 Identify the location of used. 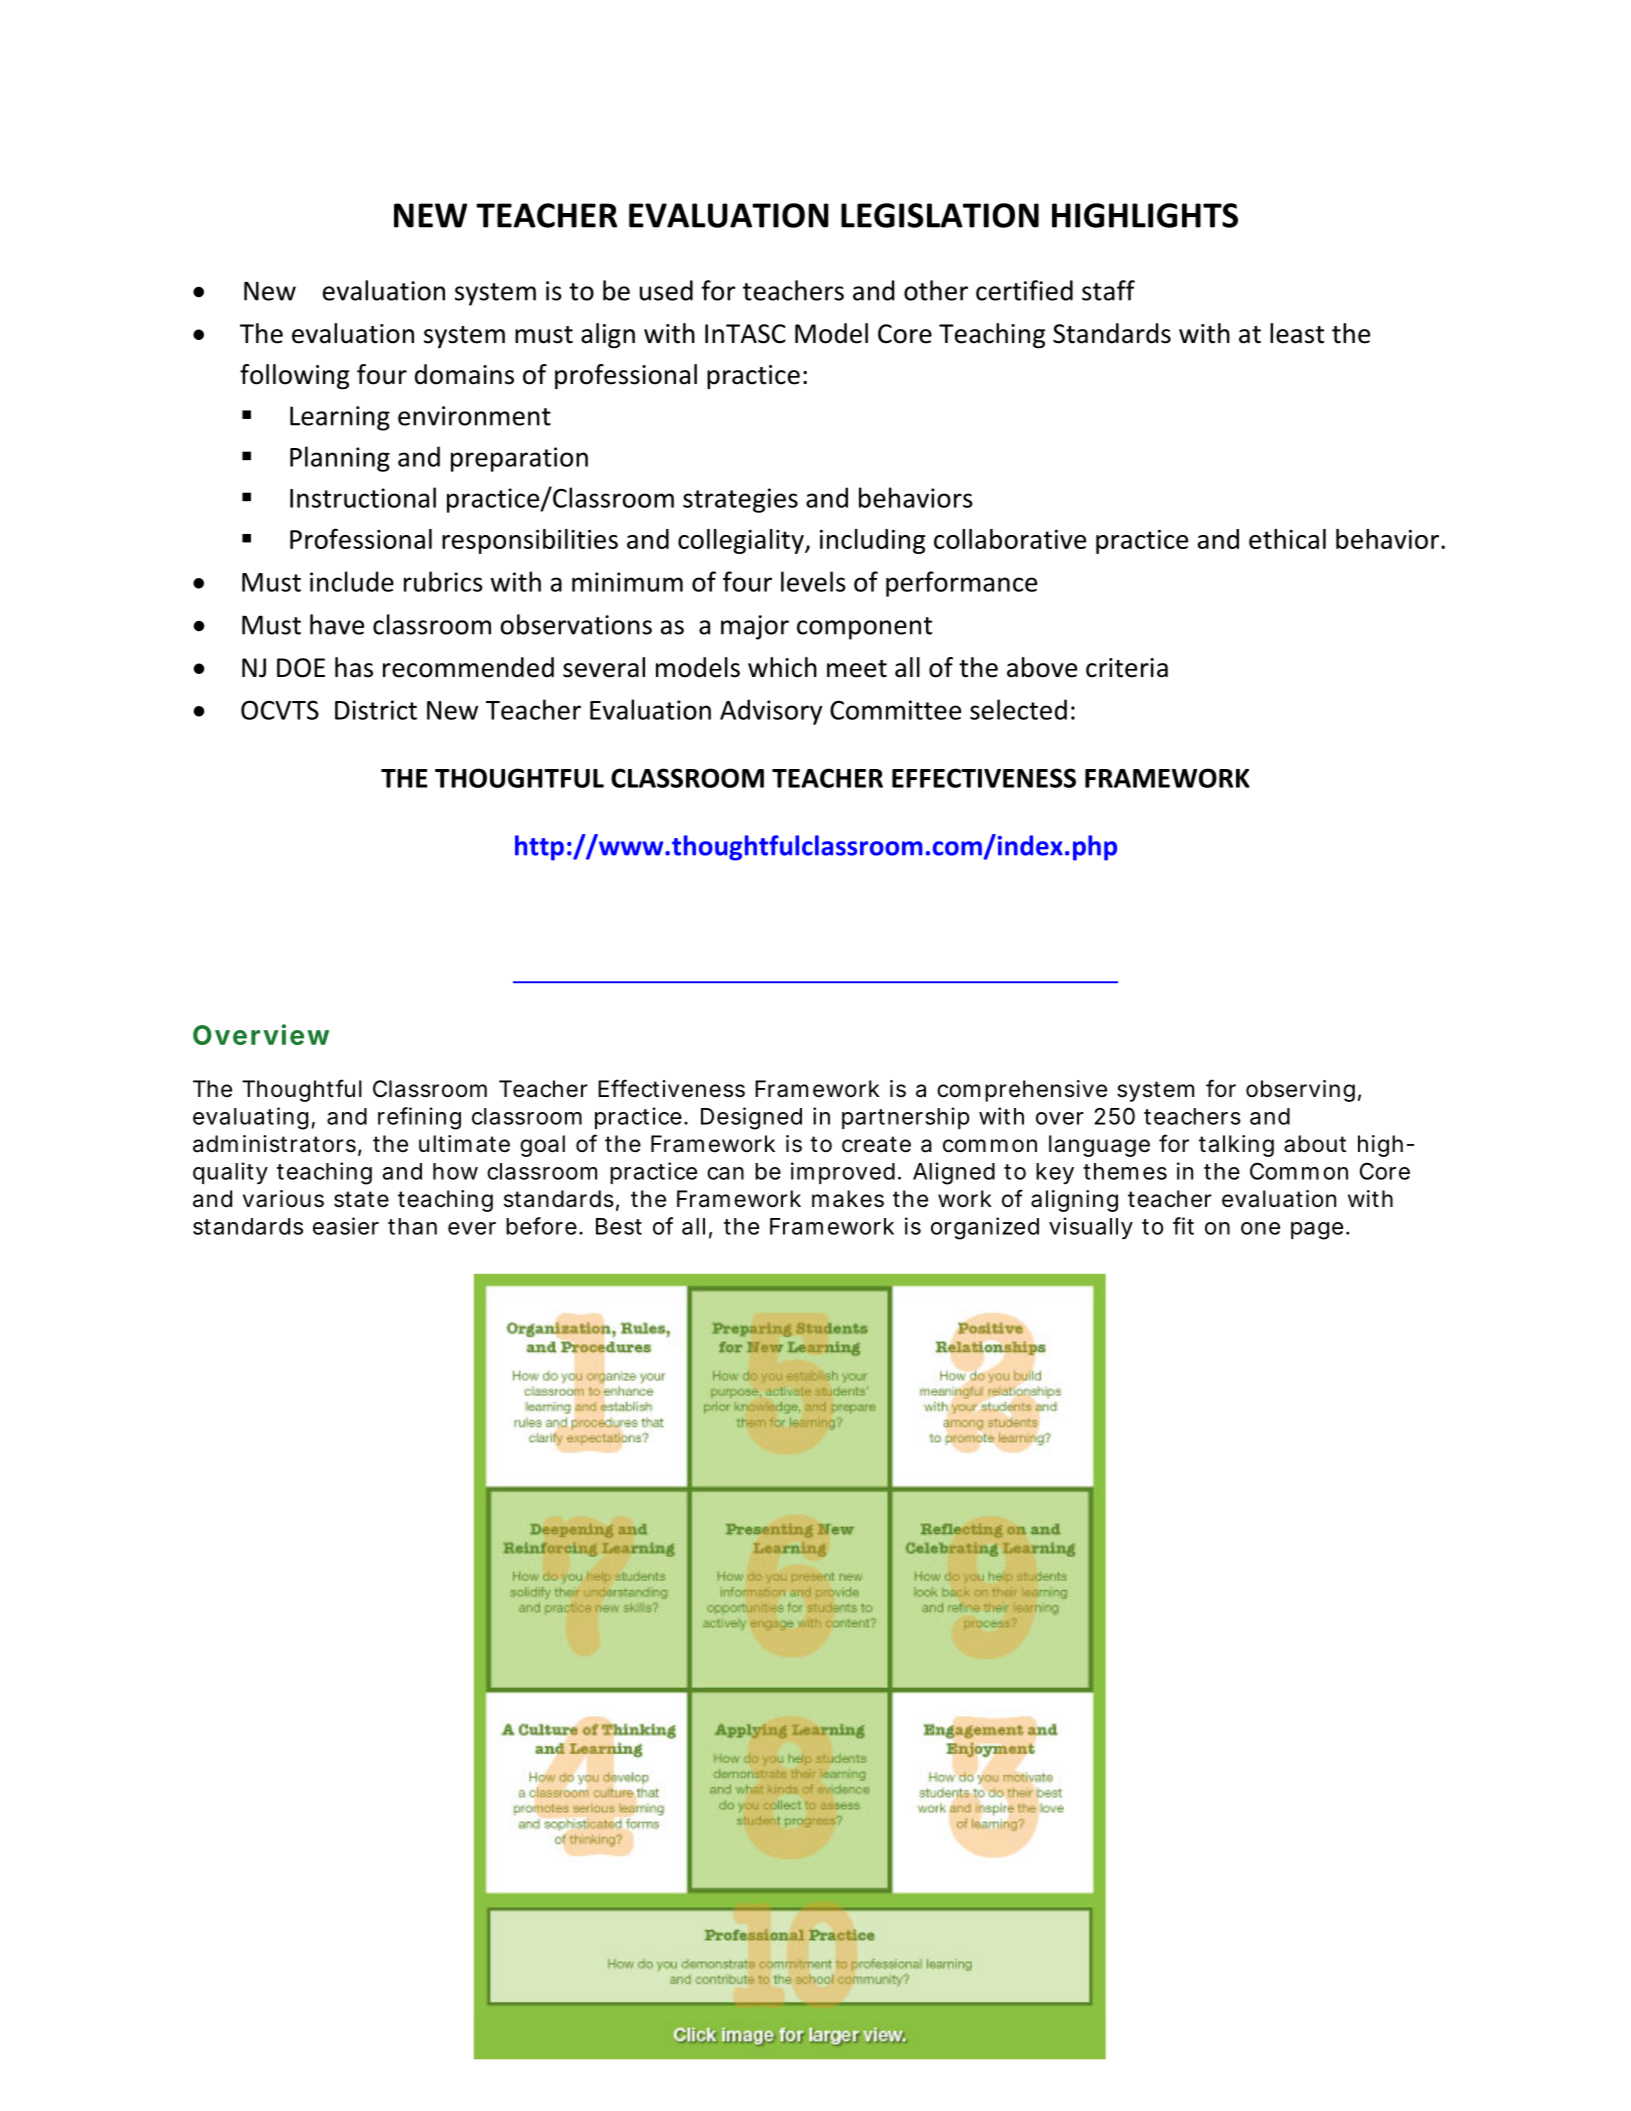
(666, 290).
